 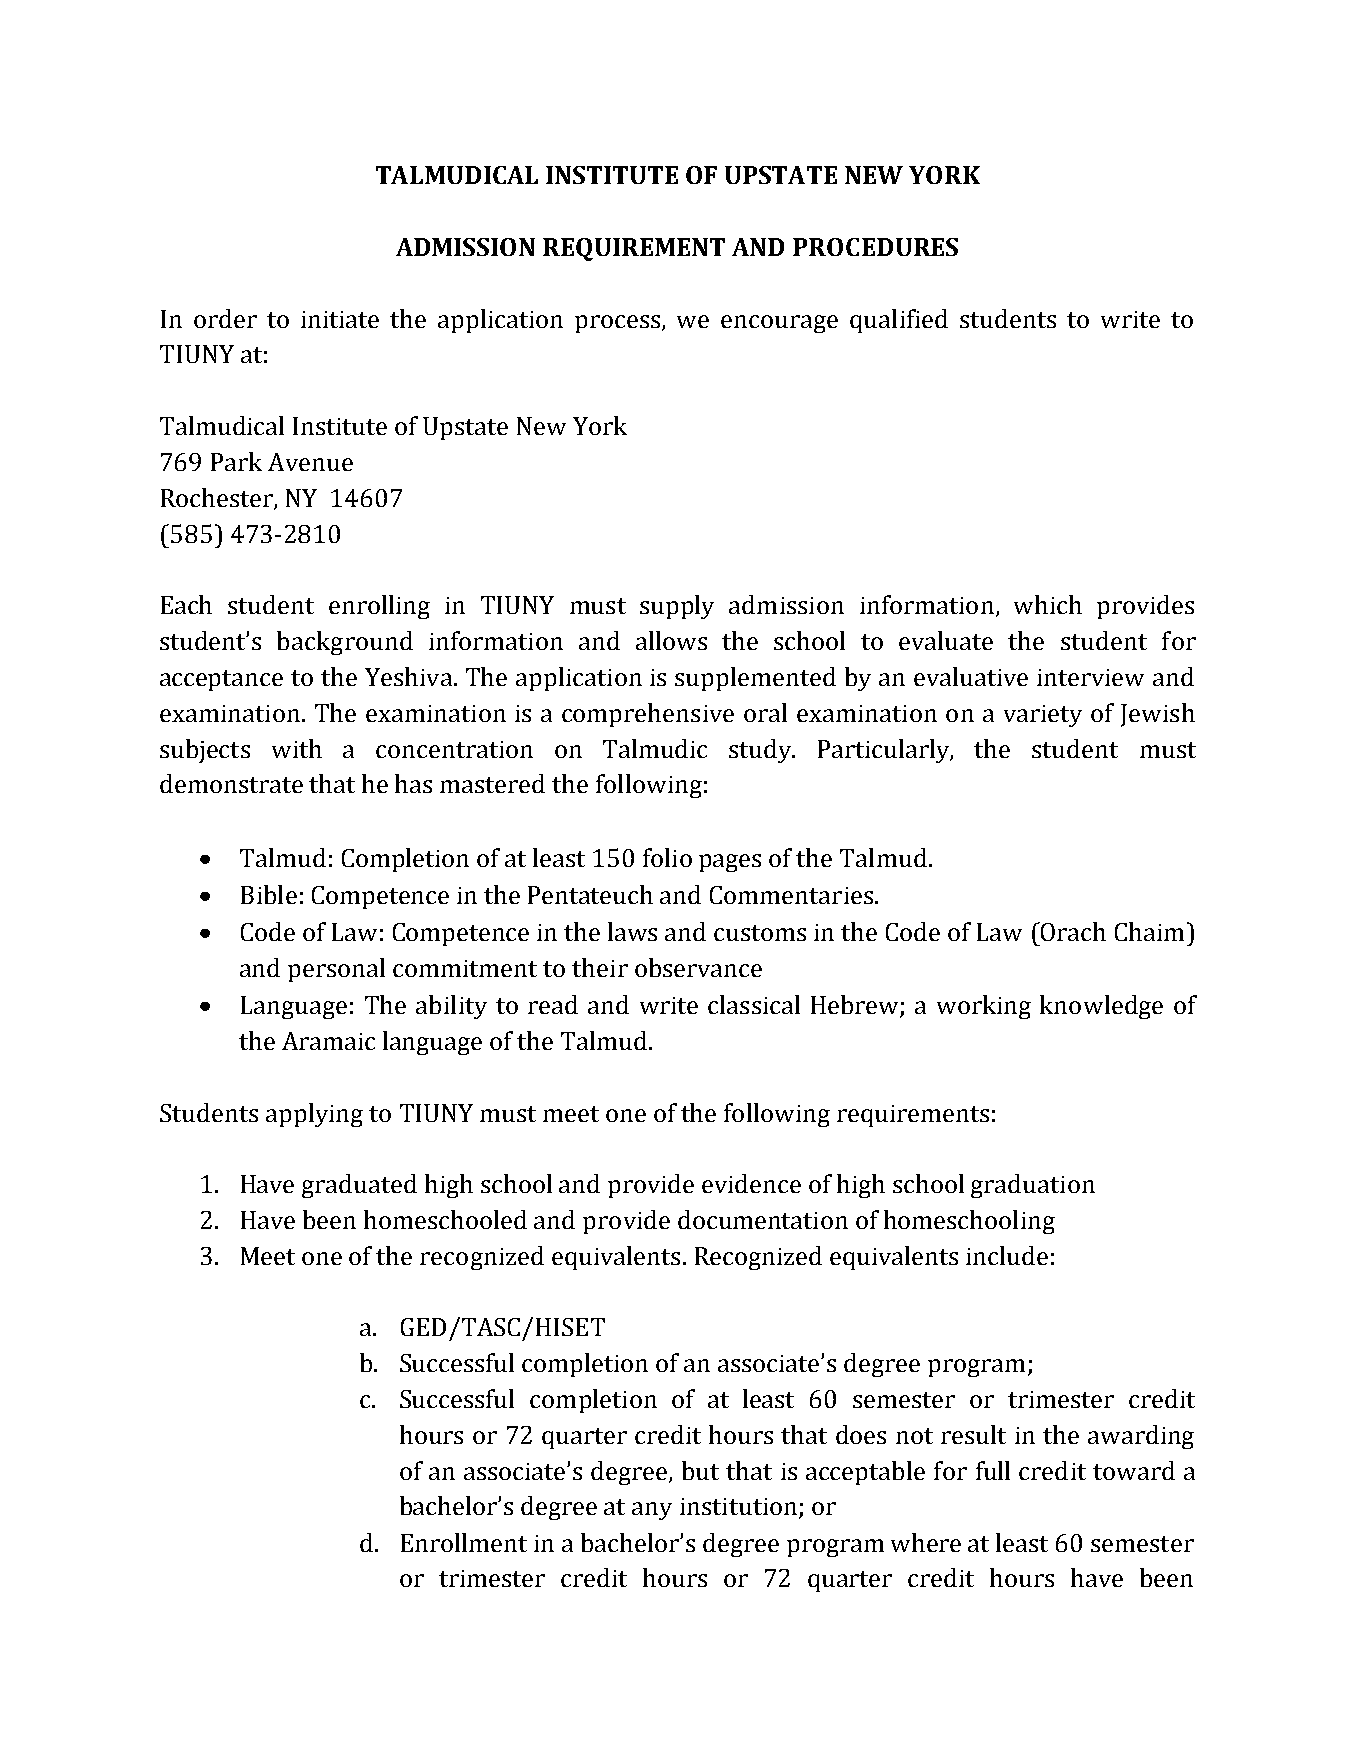 What do you see at coordinates (619, 324) in the page?
I see `process` at bounding box center [619, 324].
